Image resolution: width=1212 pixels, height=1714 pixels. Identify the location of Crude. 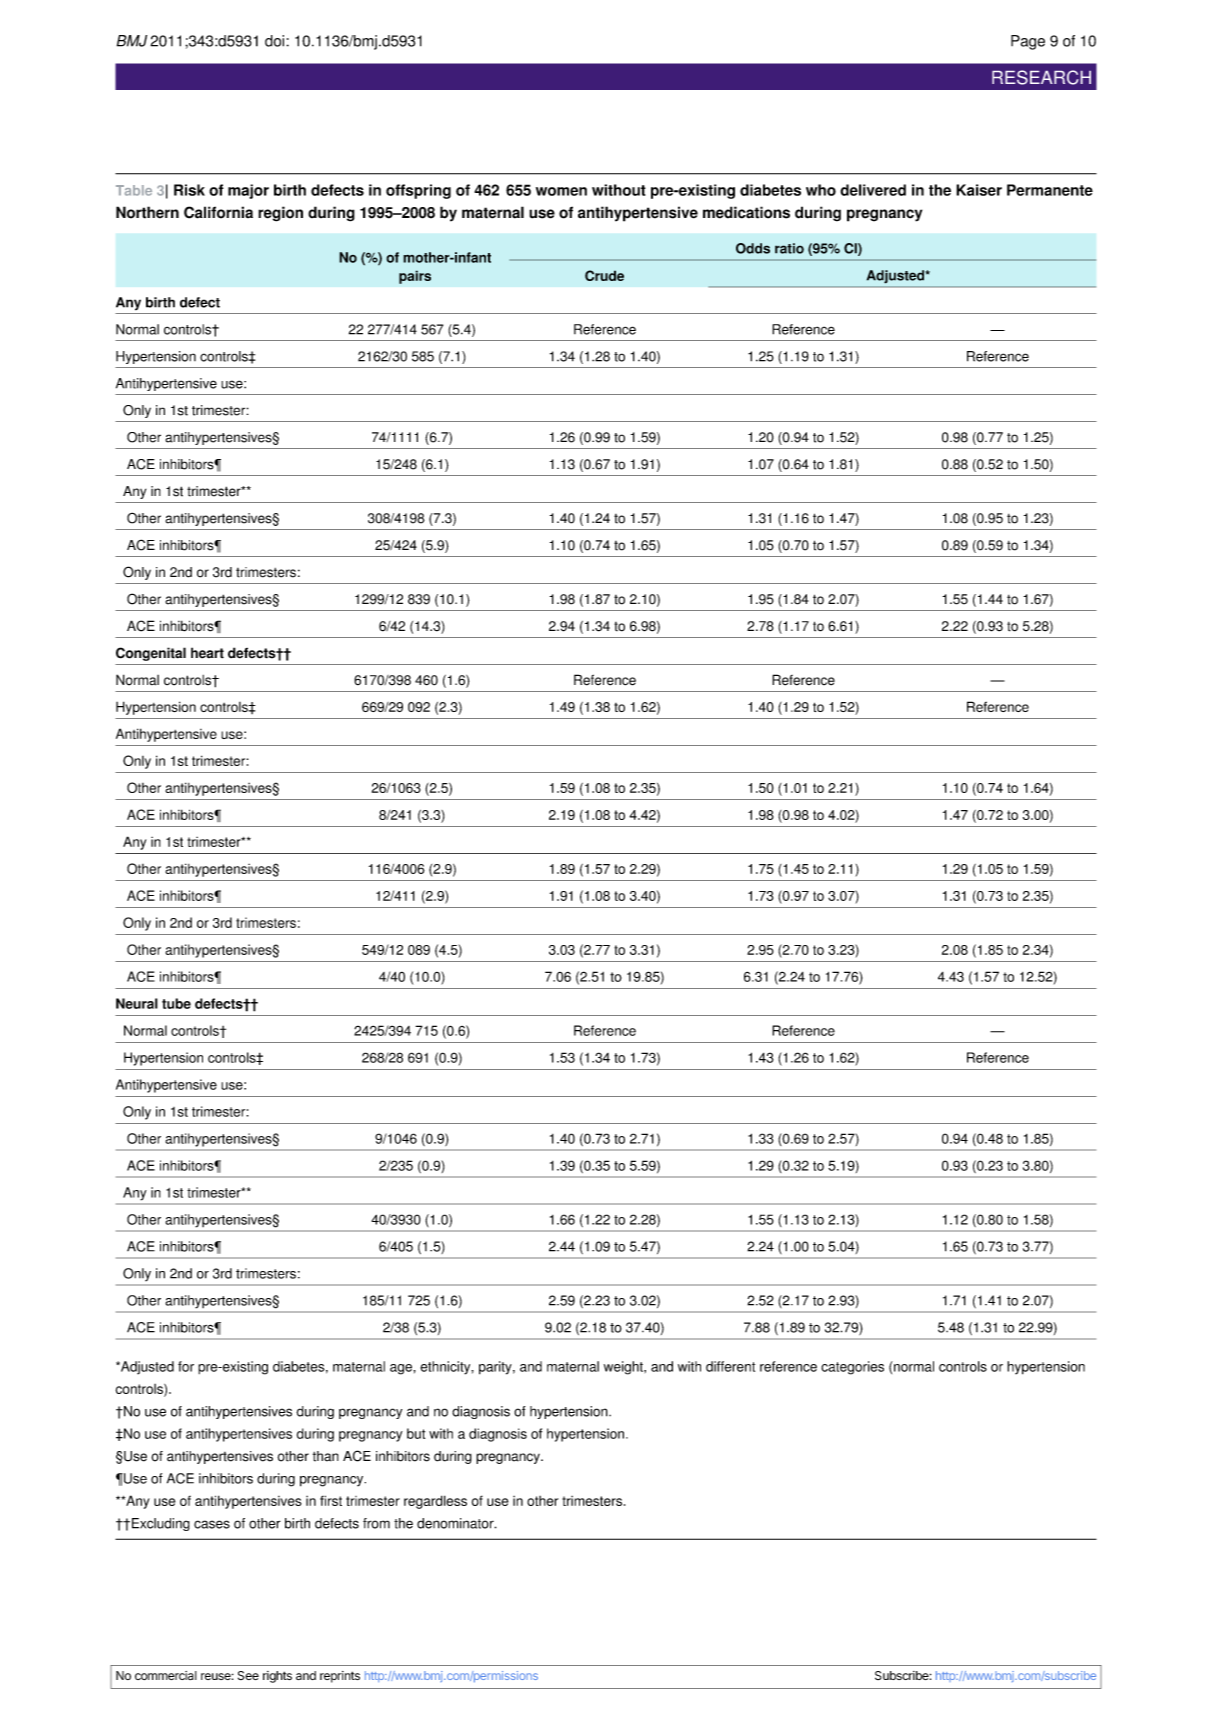
(604, 275).
